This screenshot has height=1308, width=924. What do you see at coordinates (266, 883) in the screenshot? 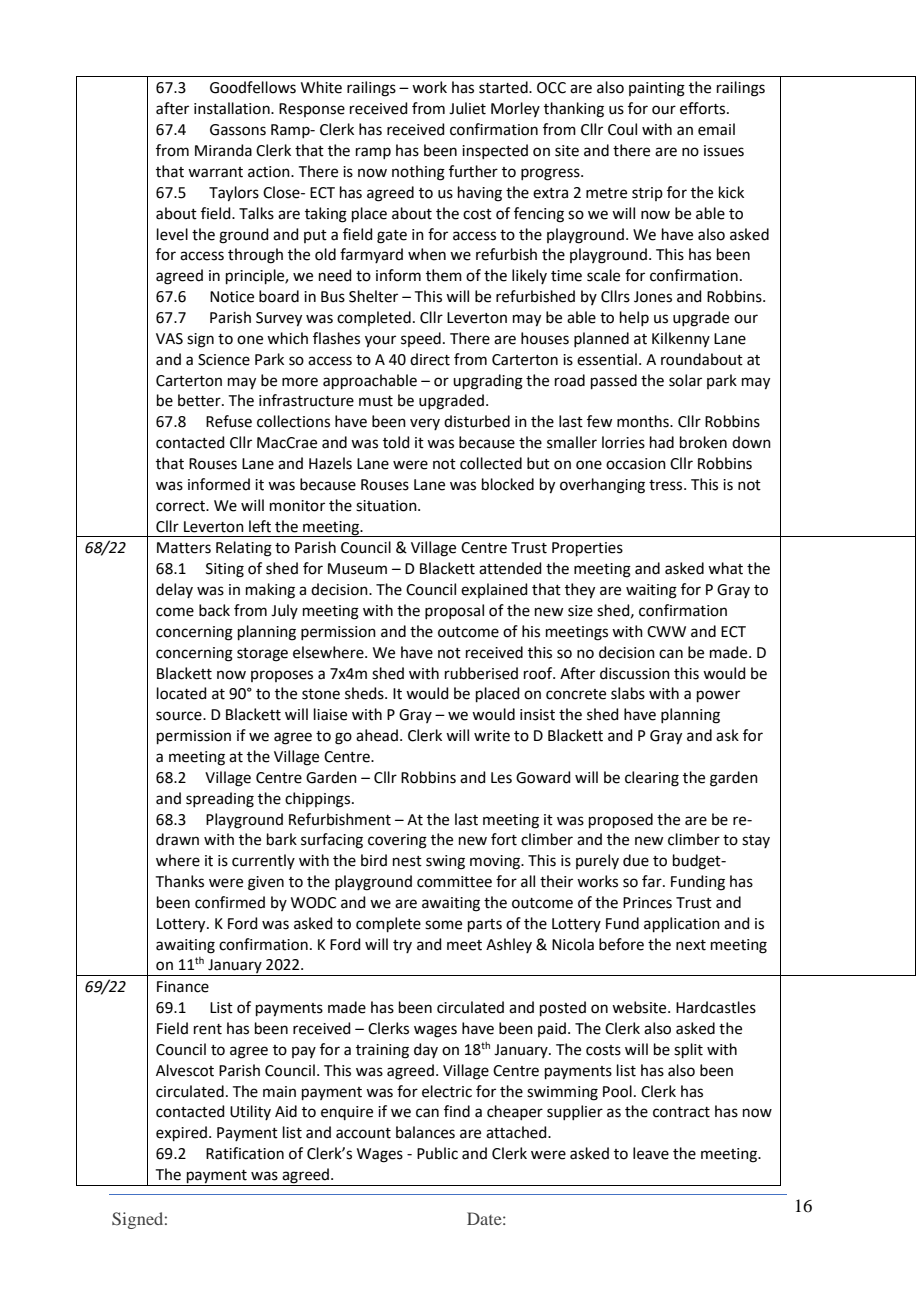
I see `given` at bounding box center [266, 883].
